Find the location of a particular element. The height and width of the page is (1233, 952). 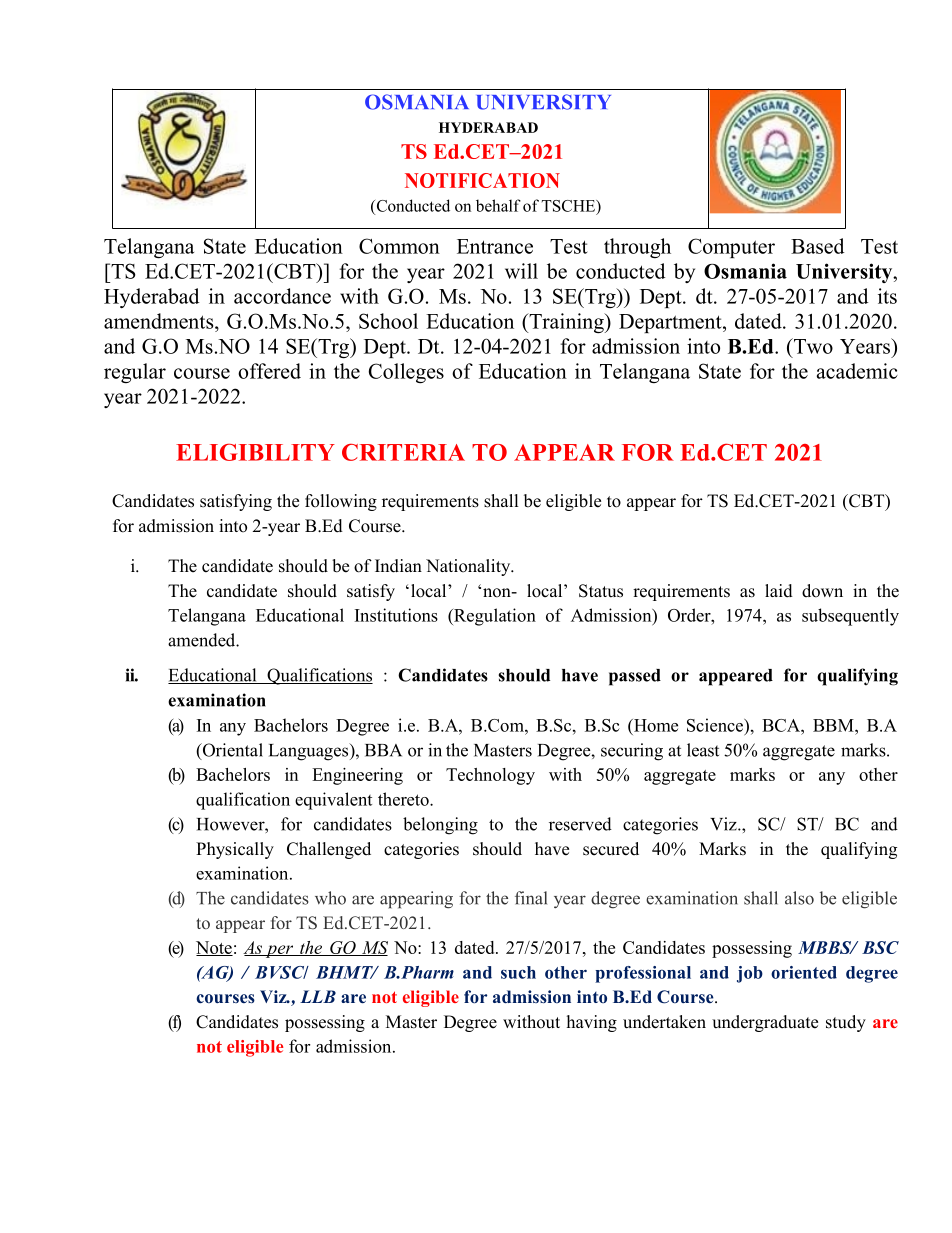

laid is located at coordinates (779, 591).
